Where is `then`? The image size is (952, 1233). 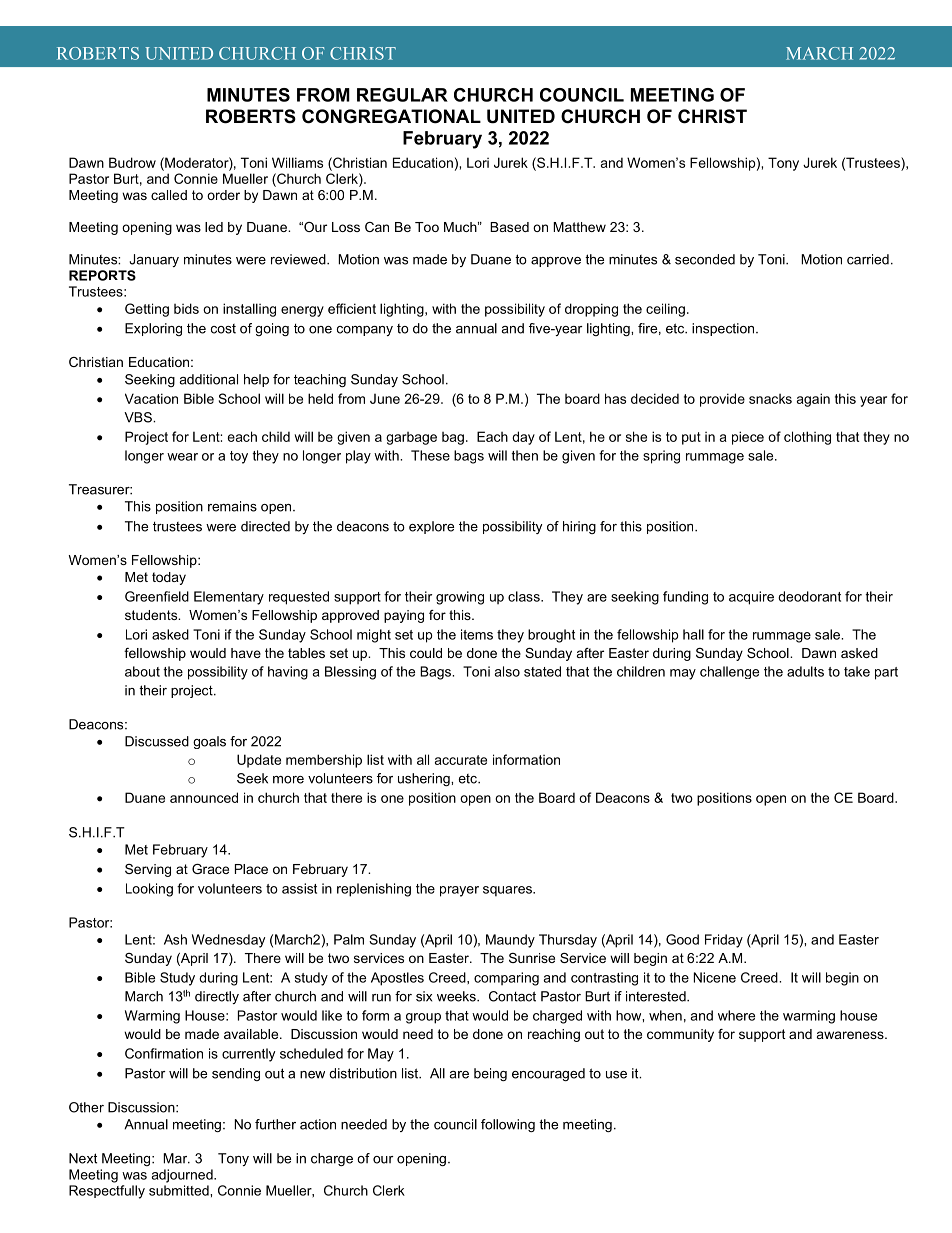
then is located at coordinates (524, 455).
